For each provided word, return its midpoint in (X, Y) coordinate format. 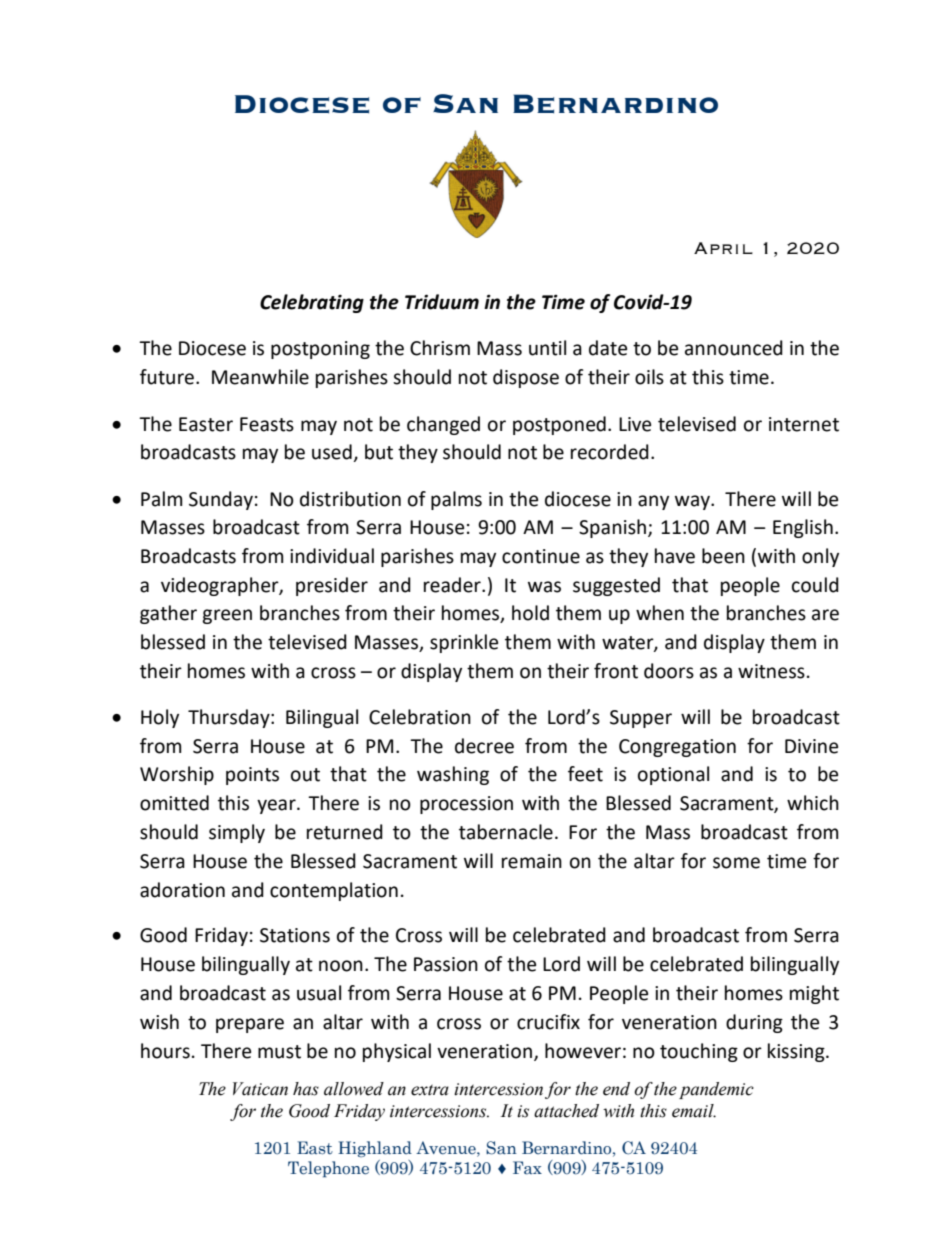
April (723, 248)
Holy (160, 718)
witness (771, 671)
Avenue (447, 1148)
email (694, 1111)
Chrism (440, 348)
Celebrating (312, 303)
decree (484, 746)
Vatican (260, 1089)
